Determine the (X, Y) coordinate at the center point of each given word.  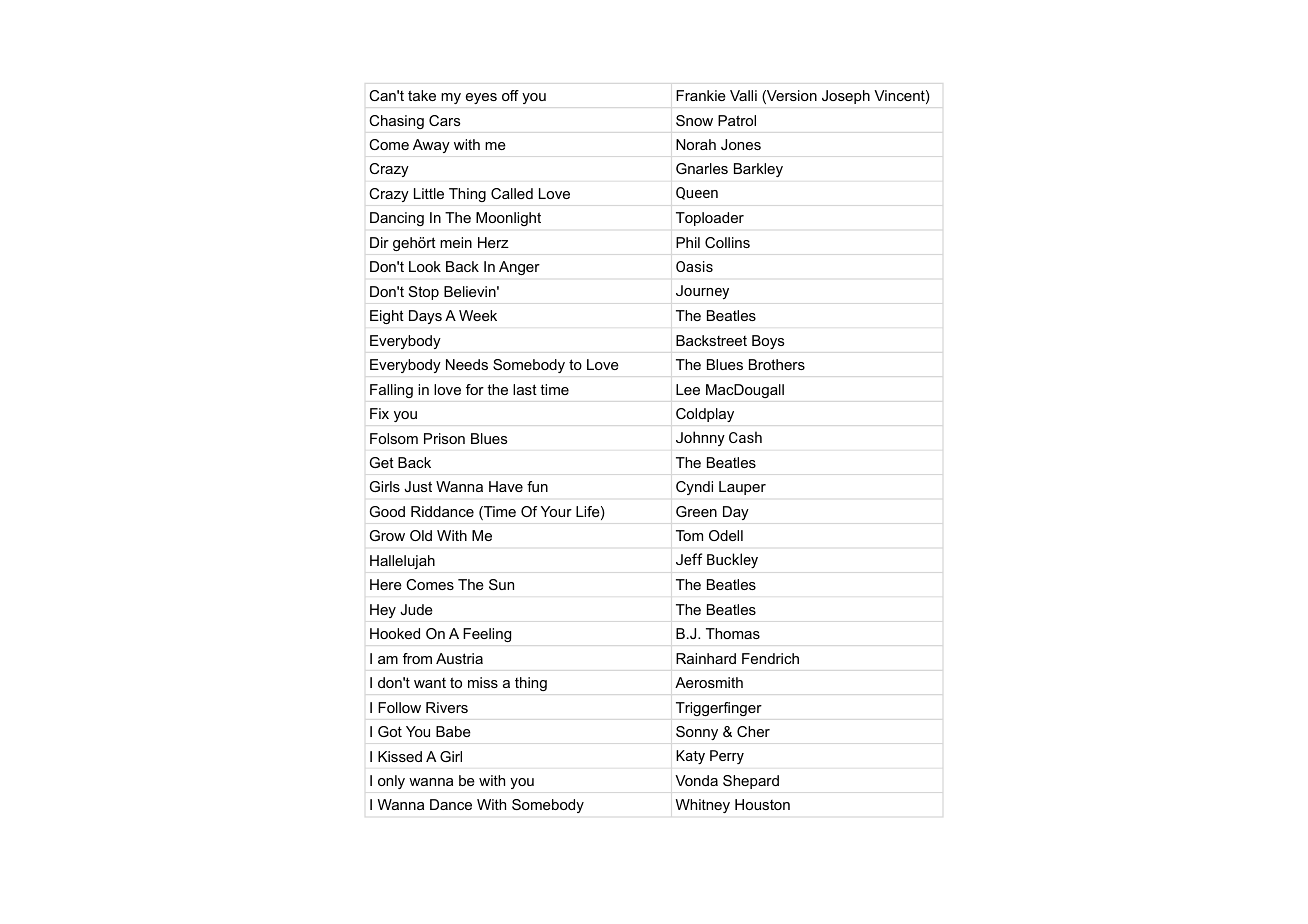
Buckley (732, 560)
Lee (688, 389)
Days (425, 317)
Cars (445, 120)
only (391, 782)
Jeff (689, 559)
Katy (690, 757)
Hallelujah (402, 562)
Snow (694, 120)
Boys (768, 342)
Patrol (737, 120)
